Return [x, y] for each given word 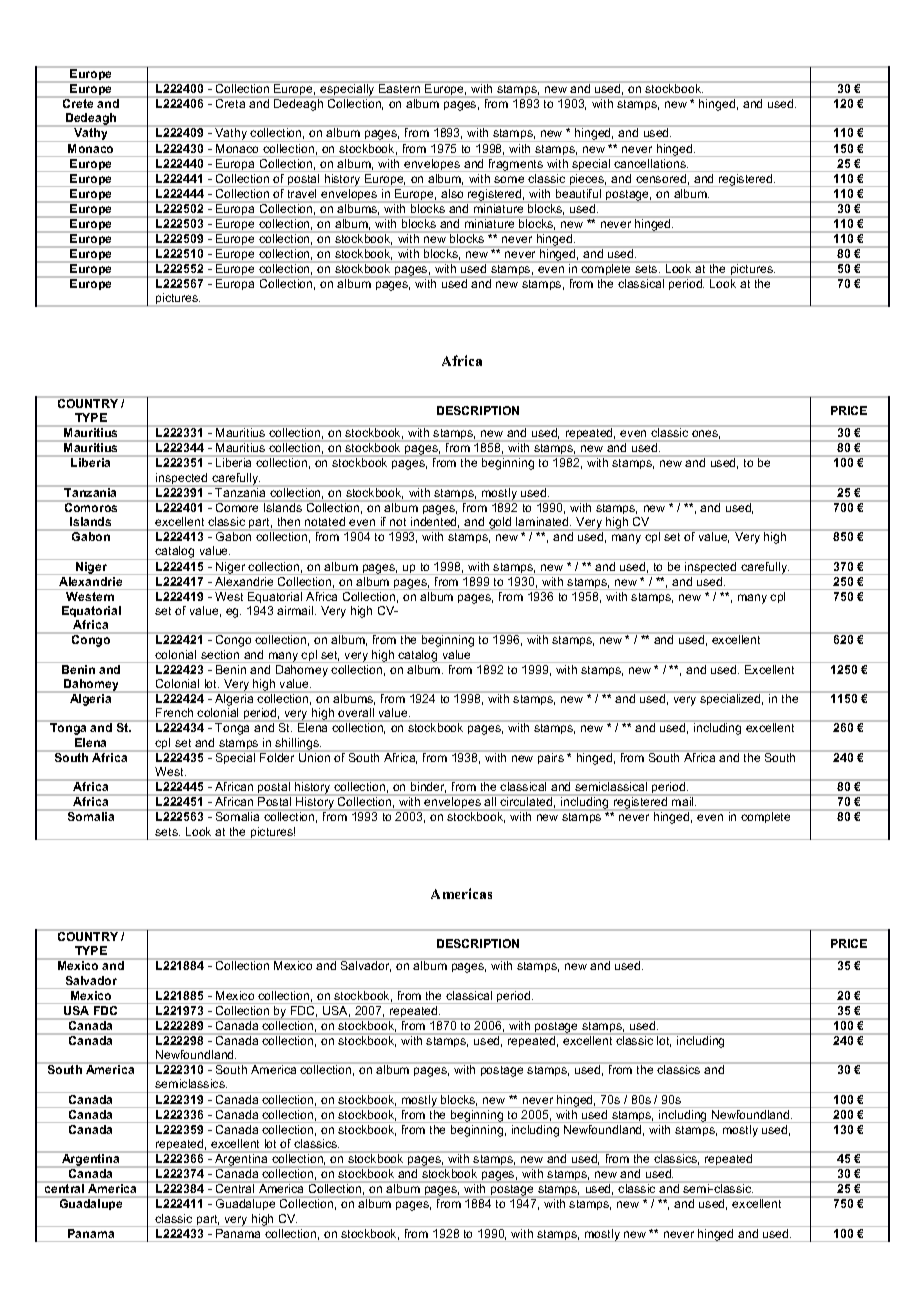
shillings [298, 745]
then [289, 521]
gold [500, 524]
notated [325, 521]
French [174, 712]
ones [706, 434]
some [509, 179]
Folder [278, 756]
